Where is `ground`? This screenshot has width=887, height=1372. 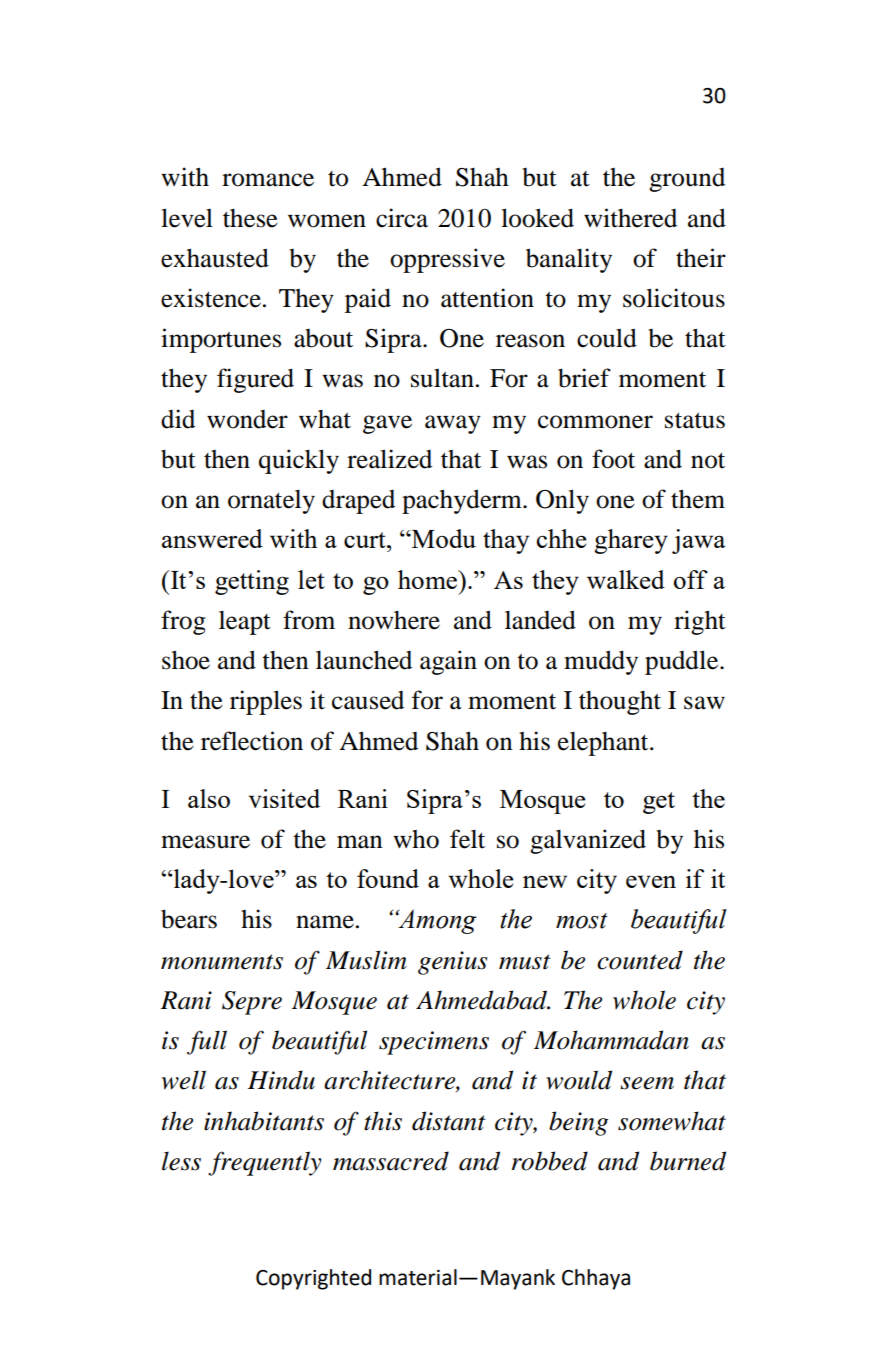 ground is located at coordinates (687, 180).
